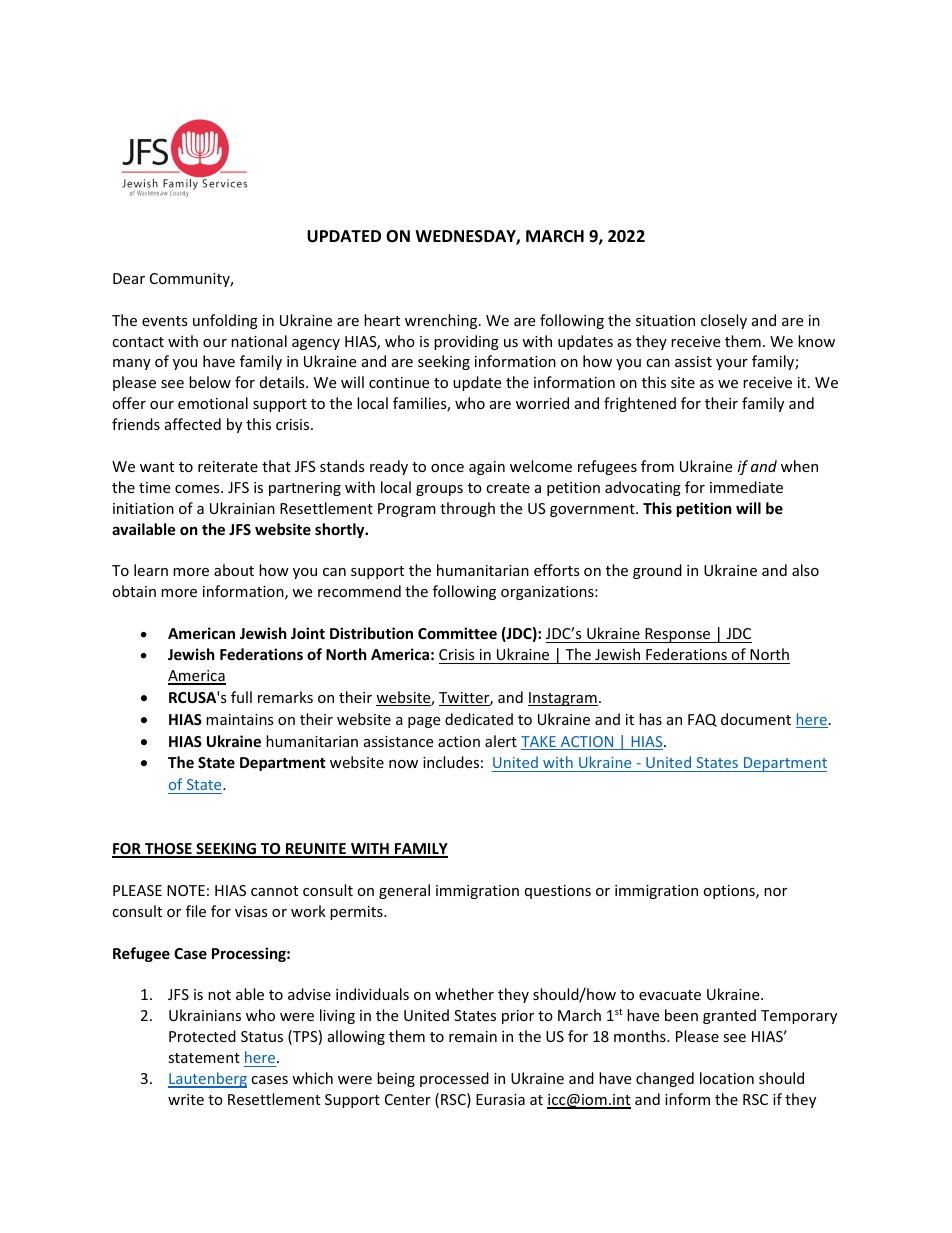 The height and width of the screenshot is (1233, 952). I want to click on document, so click(756, 719).
